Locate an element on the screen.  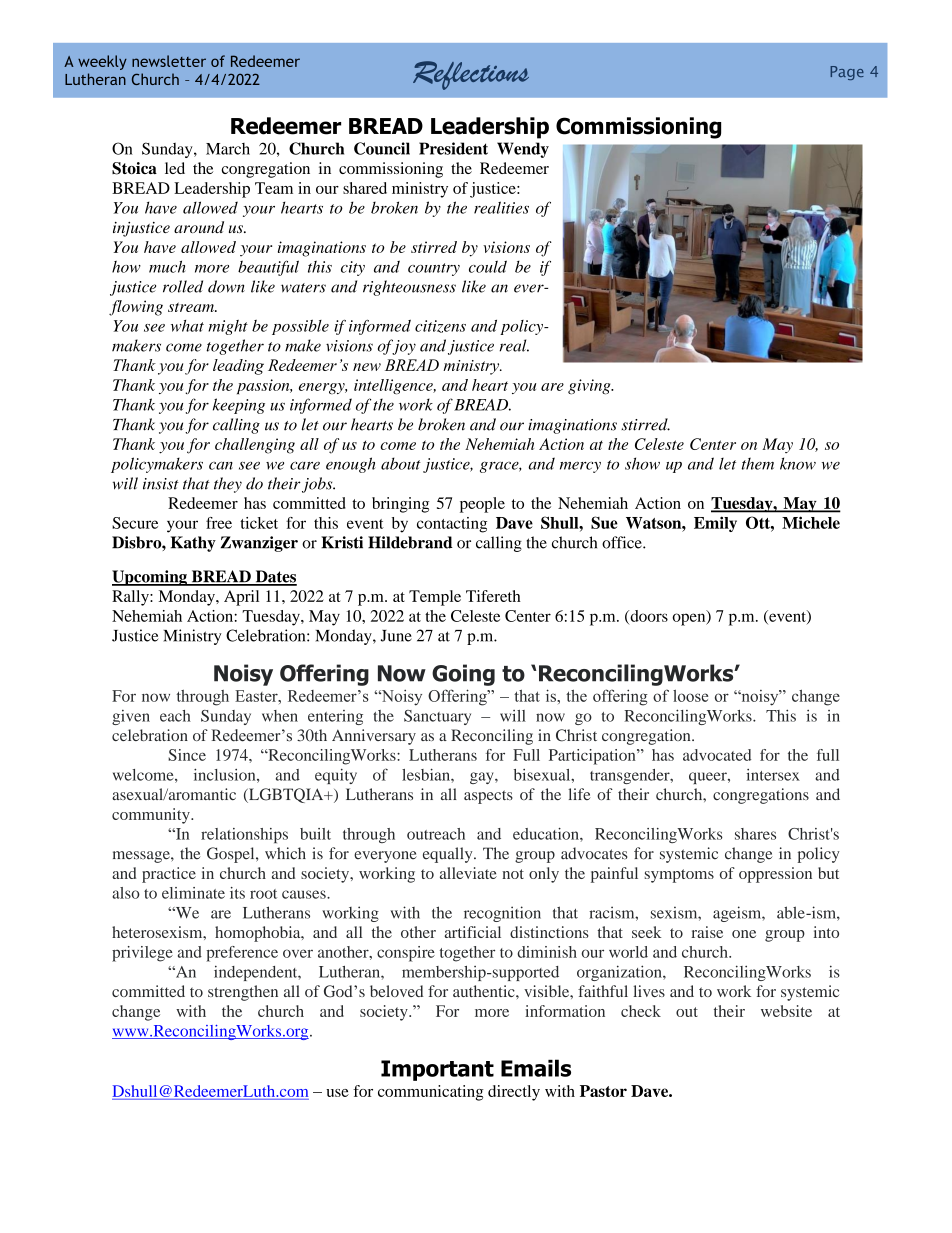
Emily is located at coordinates (715, 524).
